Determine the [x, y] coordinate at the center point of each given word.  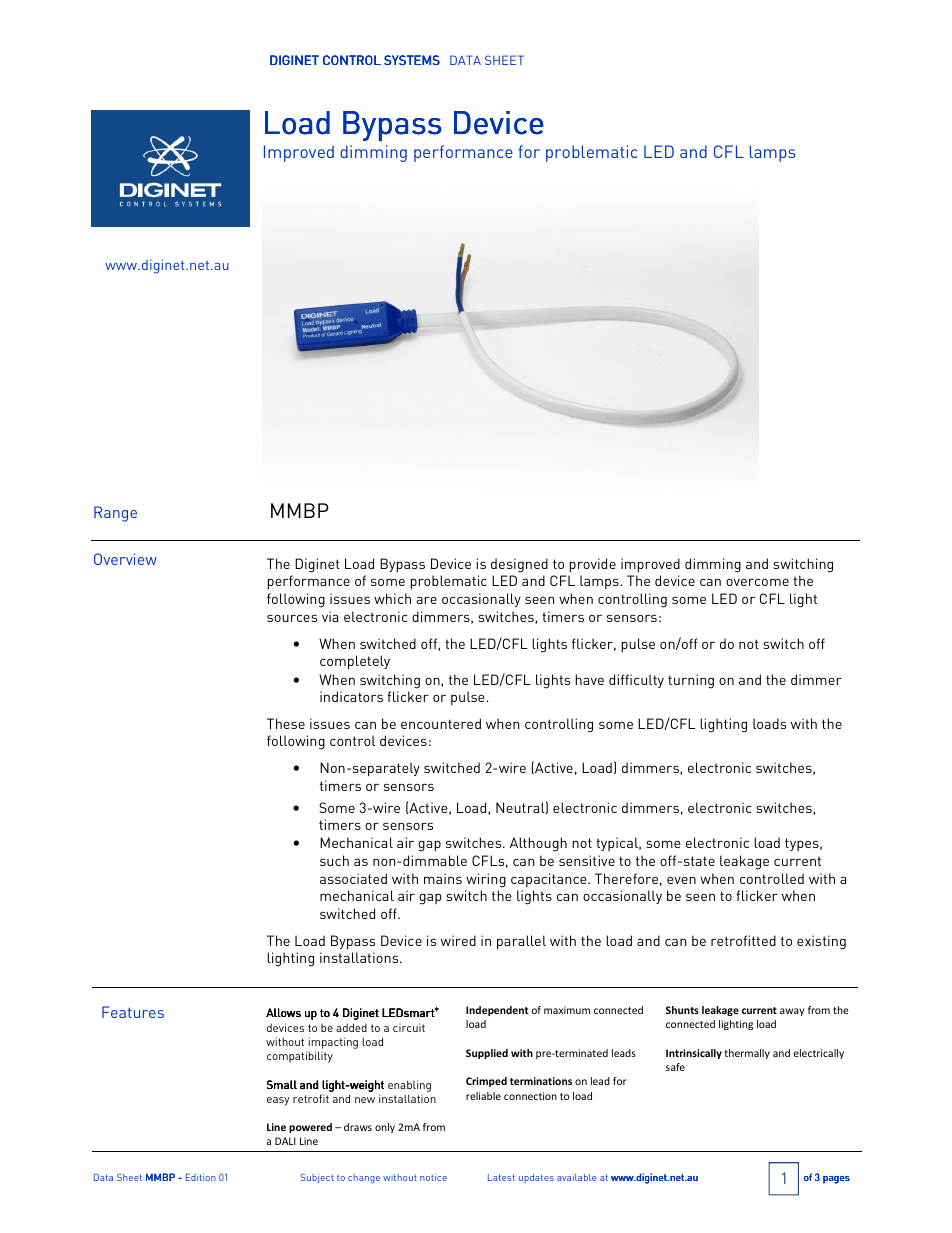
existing [821, 942]
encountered [441, 723]
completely [355, 662]
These [286, 723]
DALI [285, 1141]
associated [353, 878]
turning [691, 681]
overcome [757, 582]
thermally [747, 1054]
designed [519, 565]
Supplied [487, 1054]
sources [292, 618]
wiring [486, 880]
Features [133, 1012]
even [681, 880]
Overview [125, 559]
